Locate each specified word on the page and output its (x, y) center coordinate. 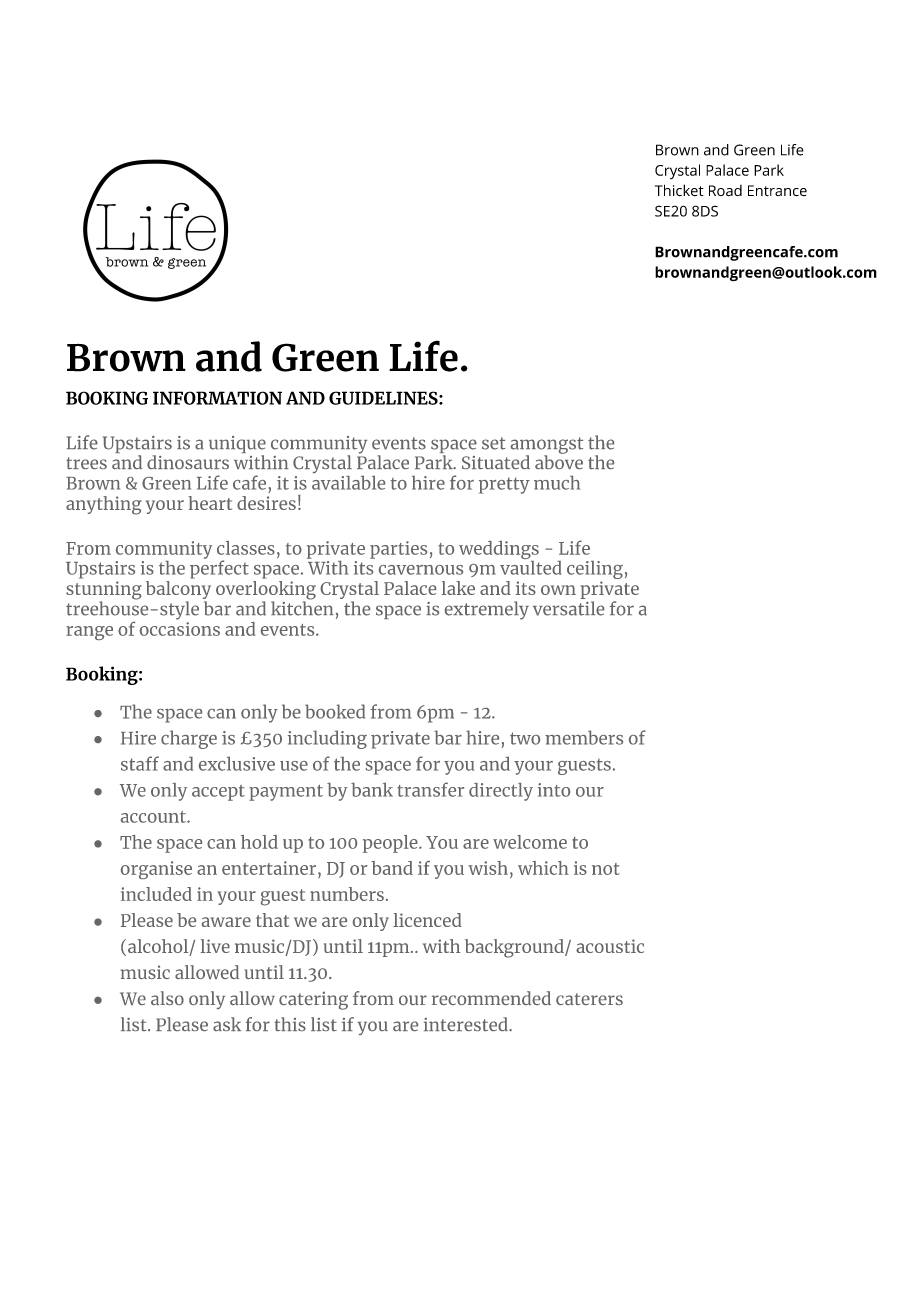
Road (725, 190)
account (154, 817)
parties (398, 550)
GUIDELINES (384, 398)
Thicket (679, 190)
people (391, 844)
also (167, 998)
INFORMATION (217, 398)
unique (237, 446)
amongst (547, 446)
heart (210, 503)
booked (335, 711)
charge (189, 739)
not (605, 869)
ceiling (595, 571)
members (584, 737)
